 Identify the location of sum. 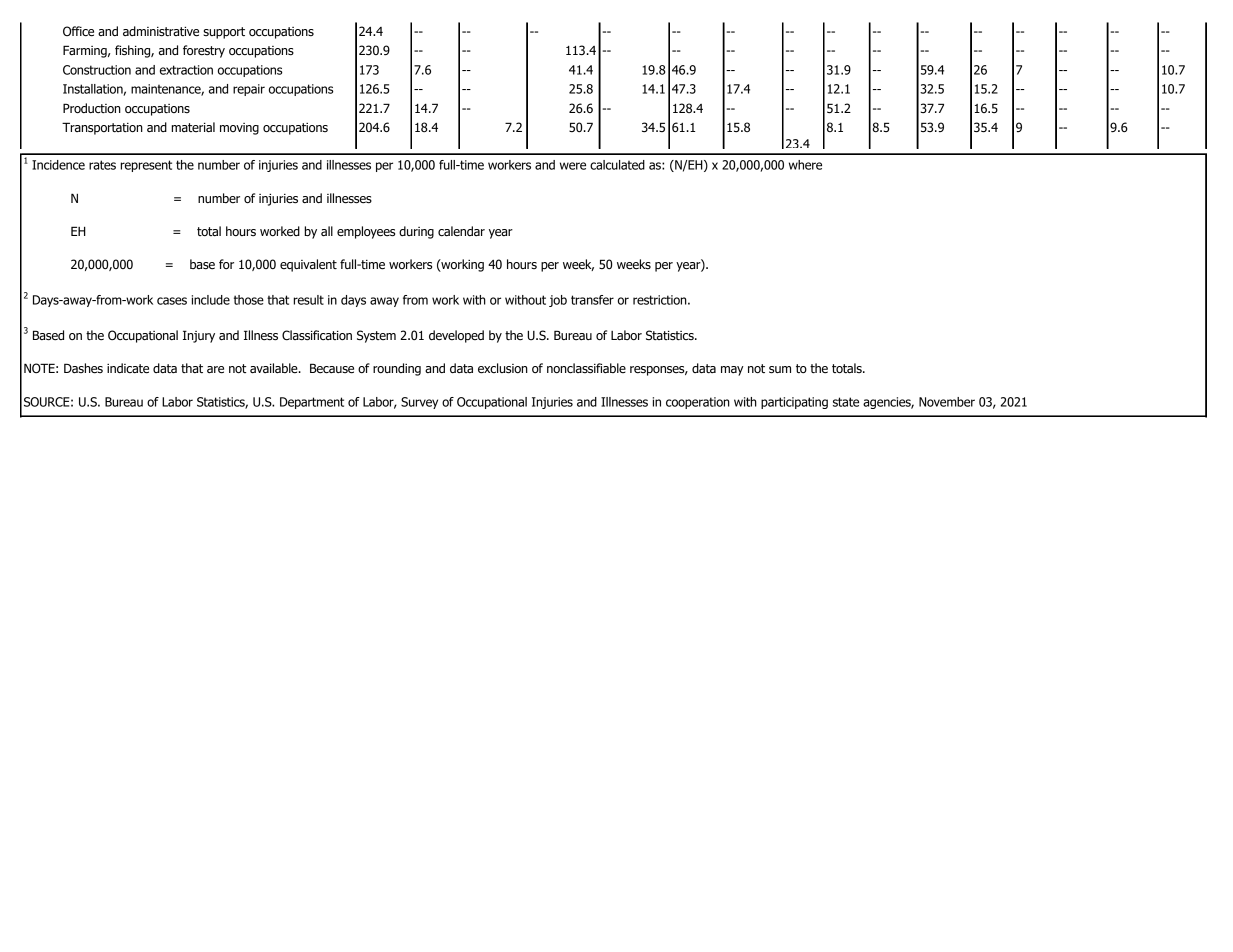
(780, 370).
